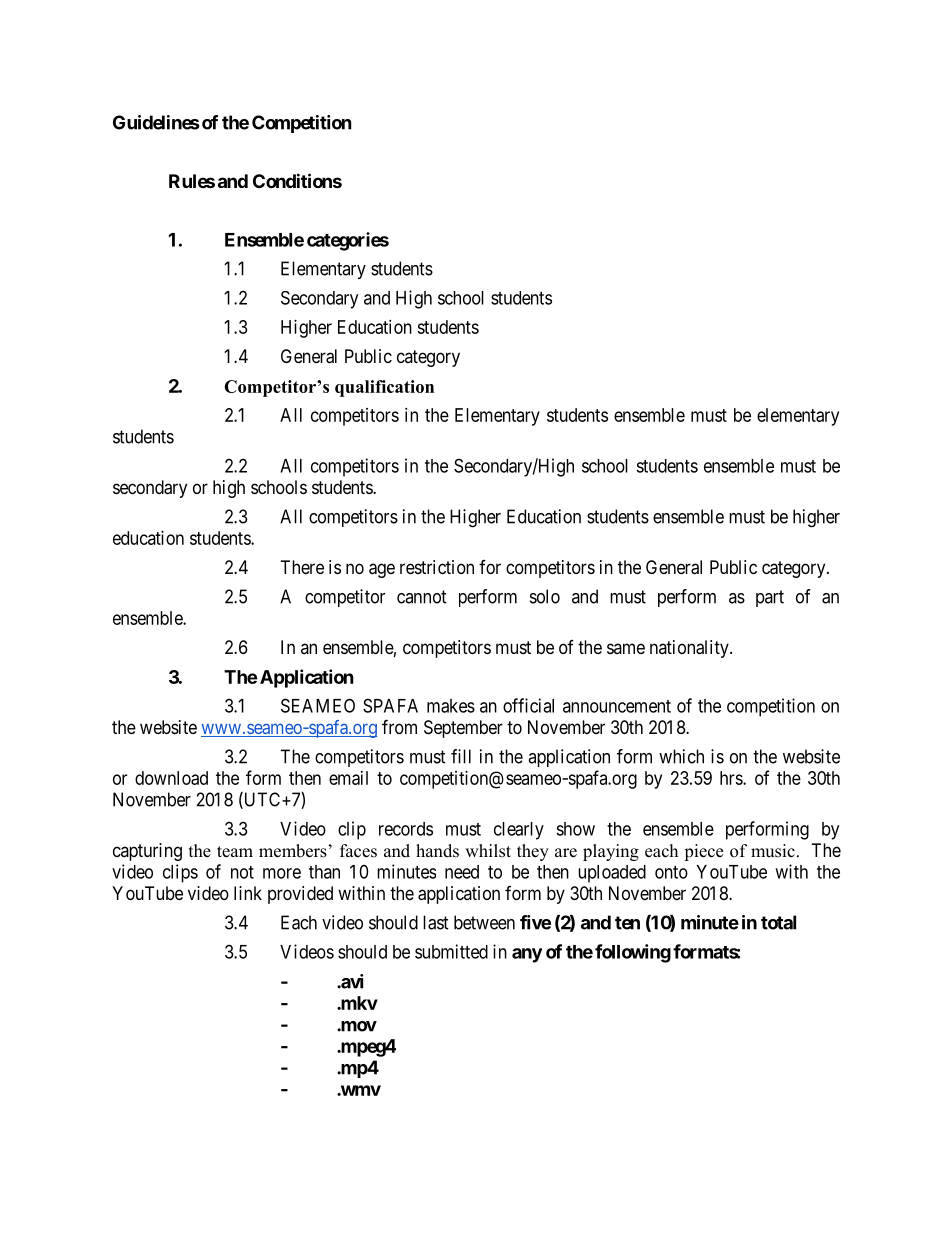 This screenshot has width=952, height=1233. What do you see at coordinates (451, 706) in the screenshot?
I see `makes` at bounding box center [451, 706].
